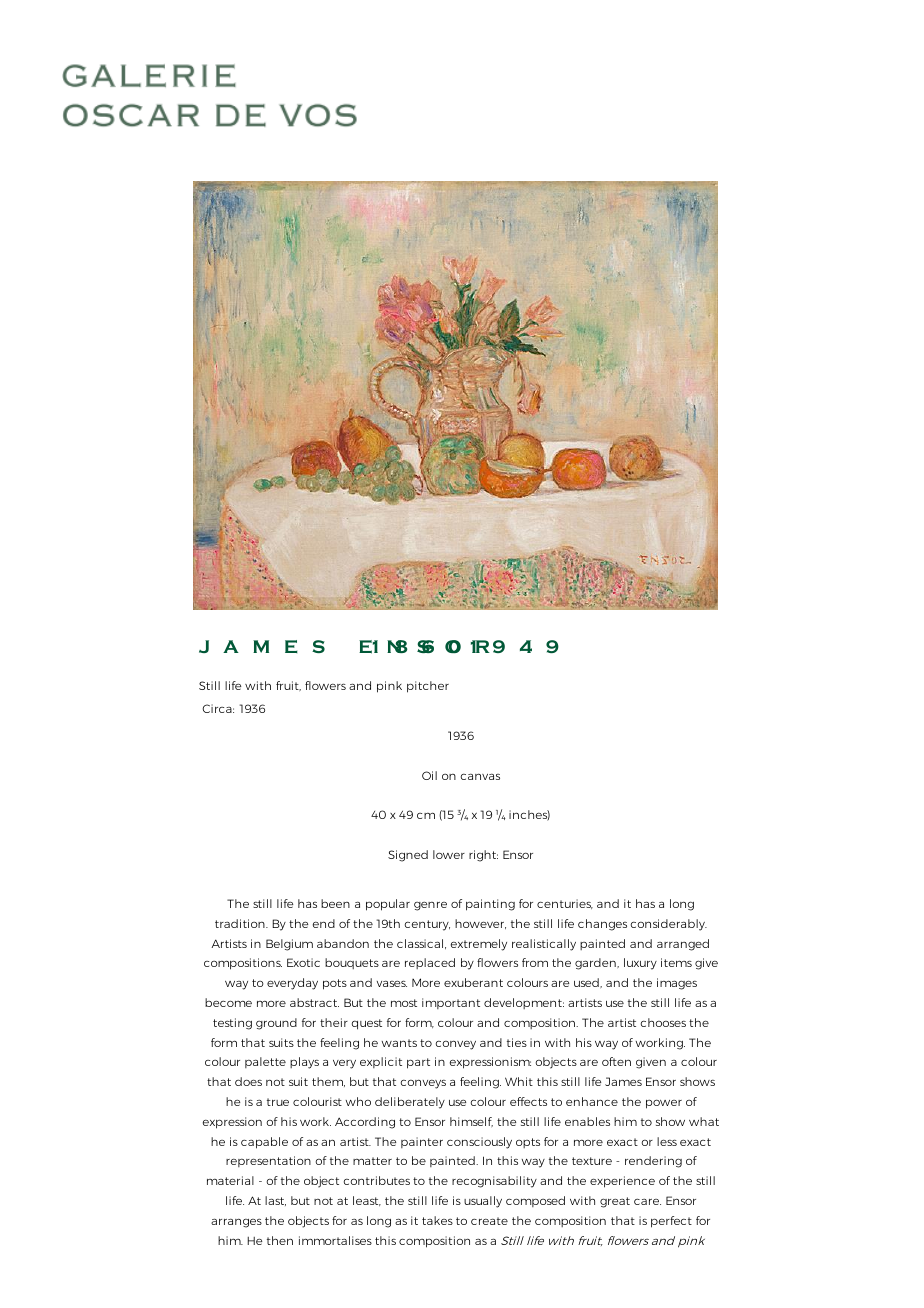  I want to click on abstract, so click(314, 1002).
